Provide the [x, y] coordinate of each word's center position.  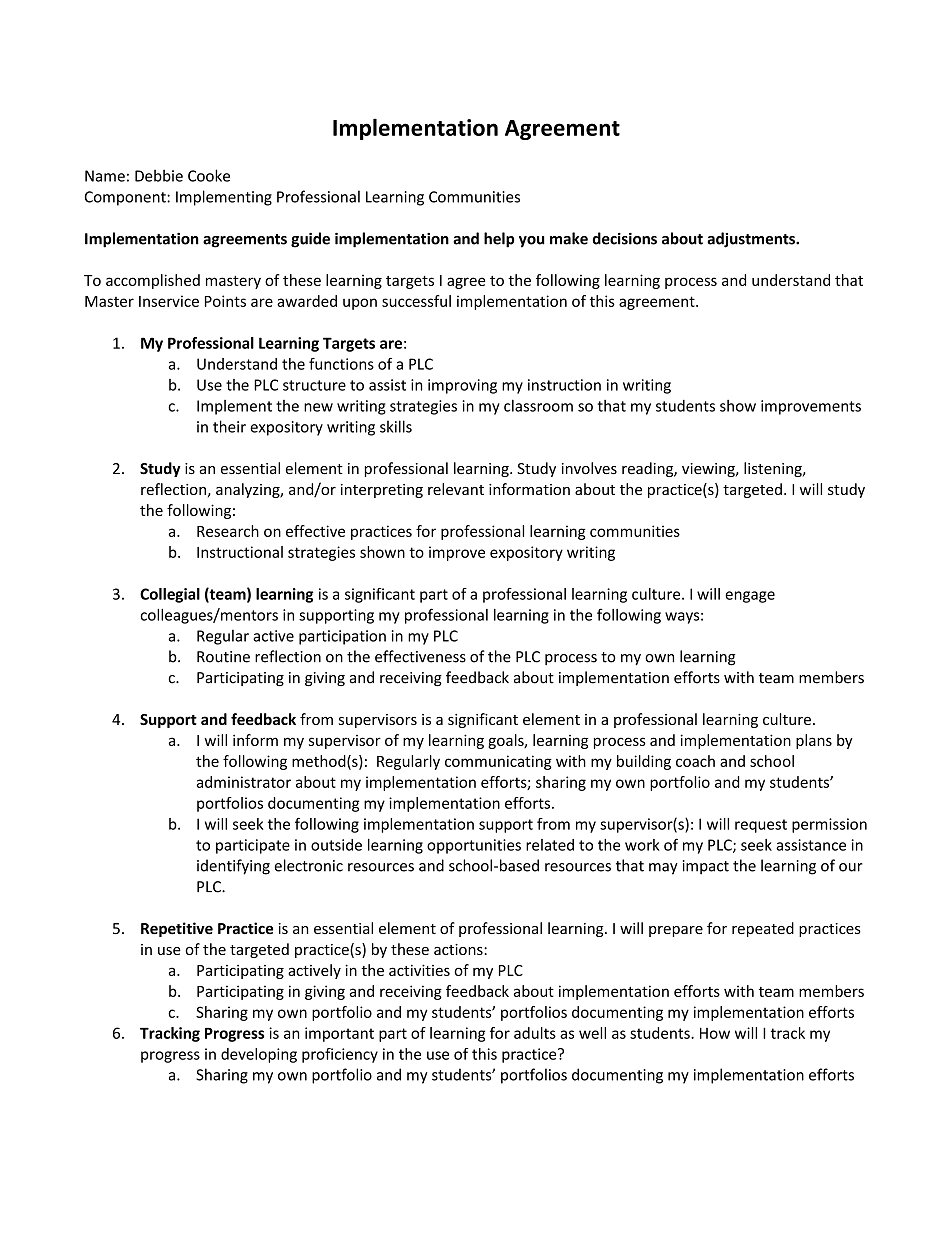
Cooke [209, 175]
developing [259, 1055]
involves [589, 468]
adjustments [752, 240]
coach [695, 761]
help [499, 240]
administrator [244, 782]
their [229, 426]
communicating [498, 762]
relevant [456, 489]
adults [535, 1033]
